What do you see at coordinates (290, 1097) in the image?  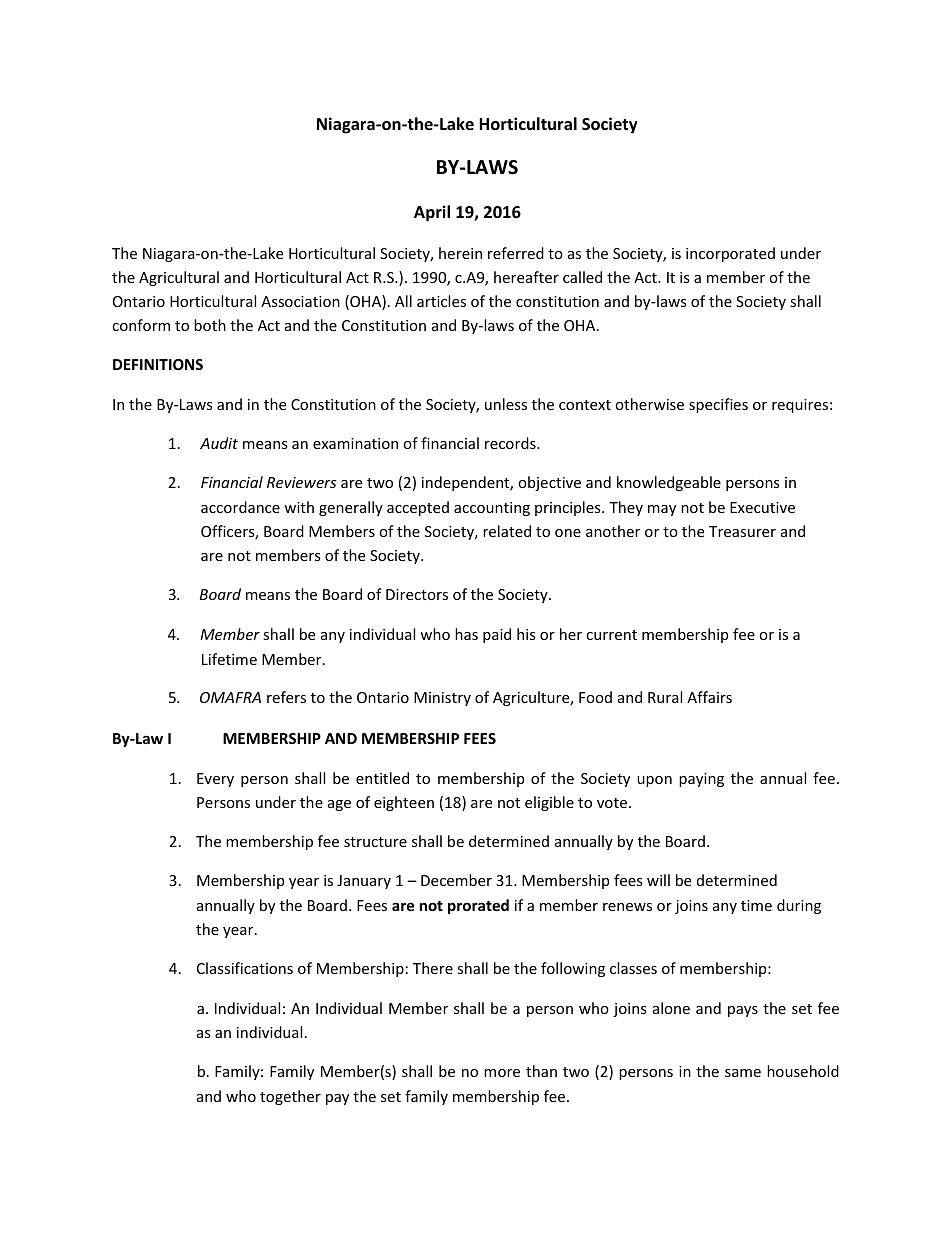 I see `together` at bounding box center [290, 1097].
